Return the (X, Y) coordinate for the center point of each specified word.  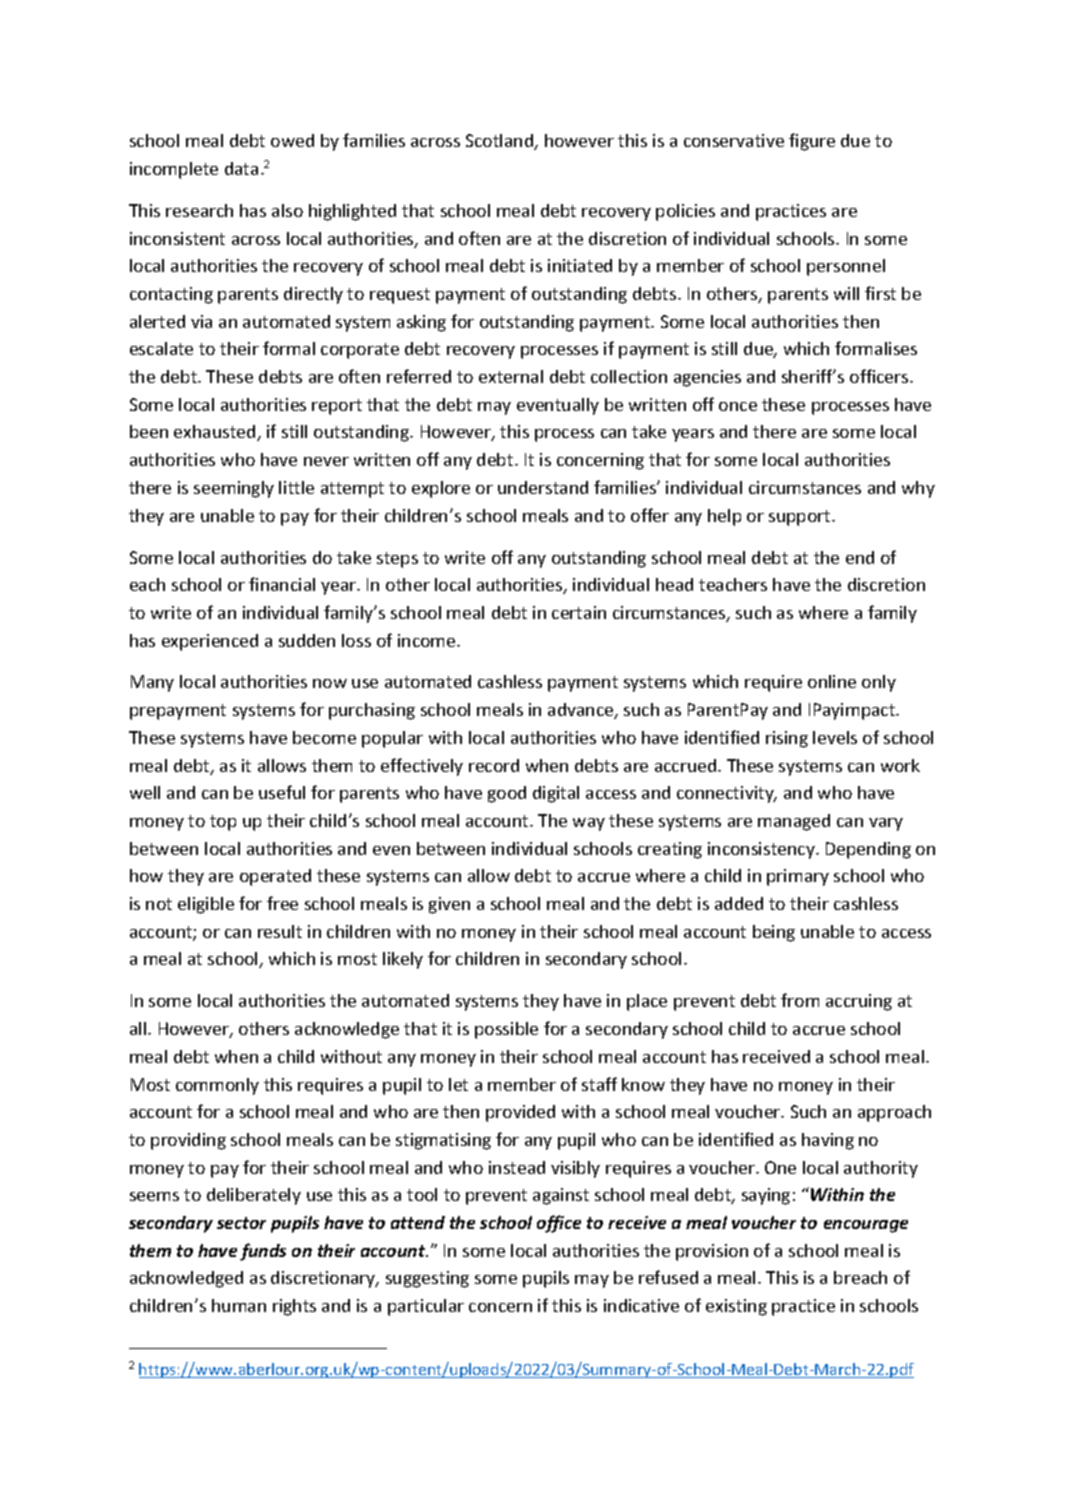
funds (263, 1252)
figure (812, 142)
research (199, 210)
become (324, 737)
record (494, 765)
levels (835, 737)
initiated (580, 265)
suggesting (427, 1279)
